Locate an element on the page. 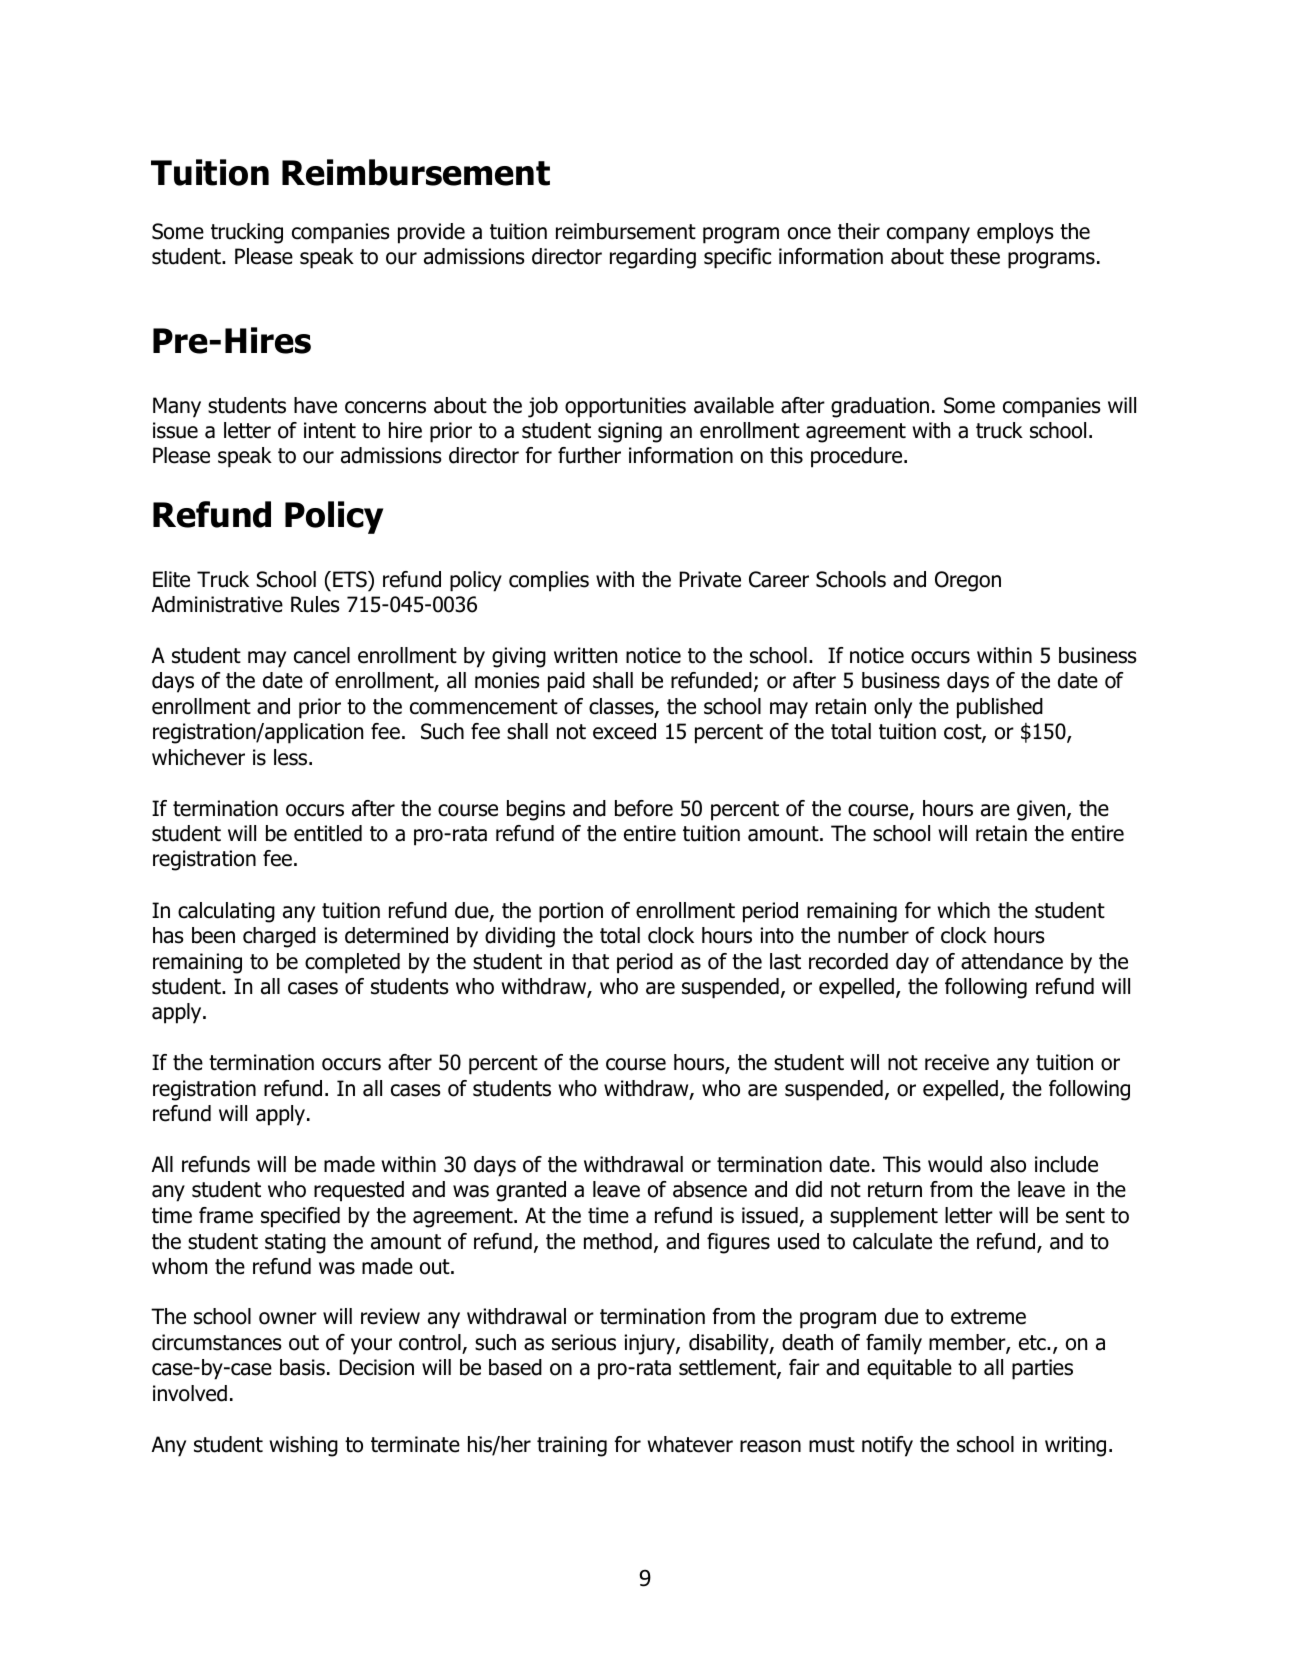  these is located at coordinates (975, 256).
